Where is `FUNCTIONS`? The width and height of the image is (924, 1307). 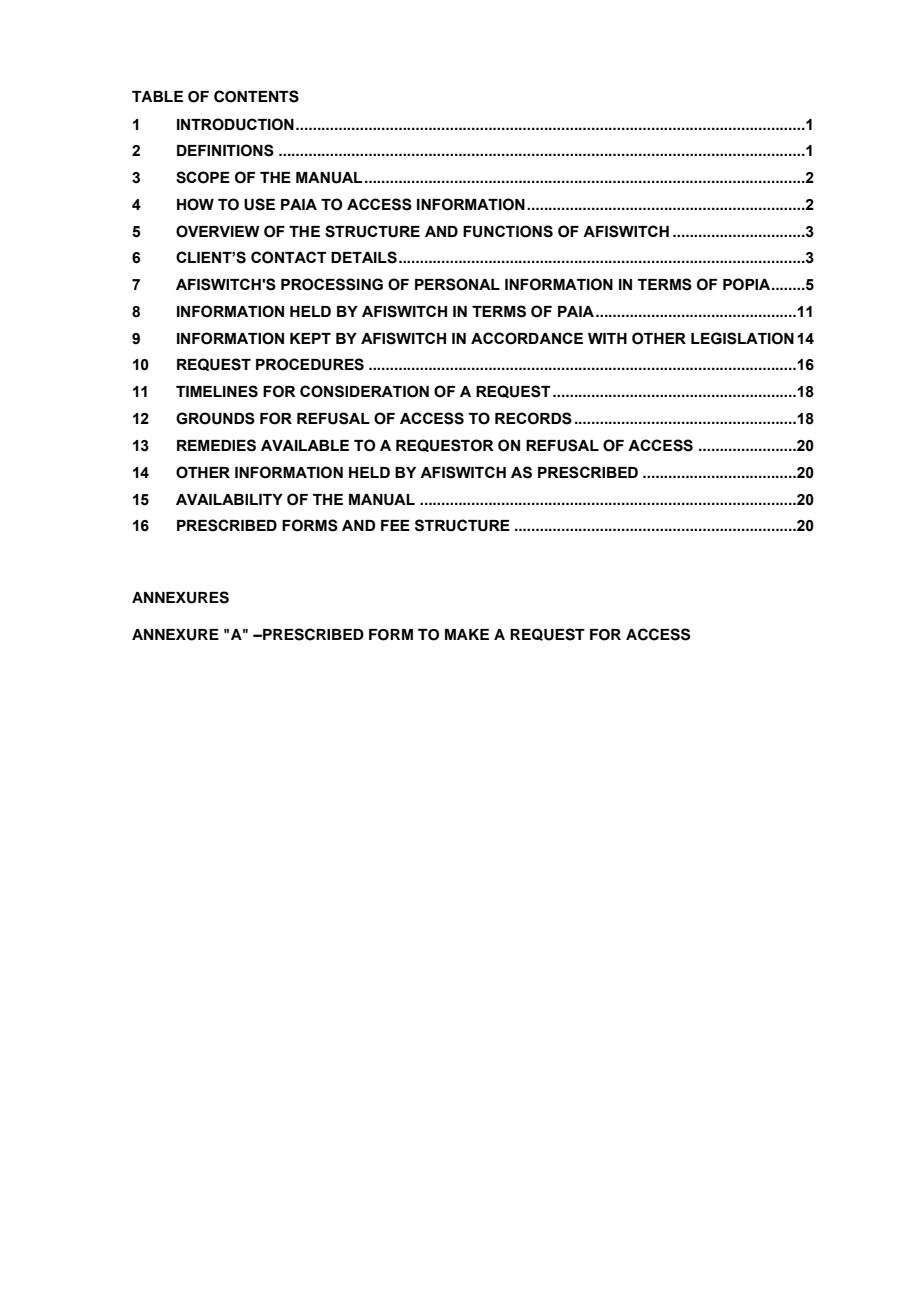
FUNCTIONS is located at coordinates (508, 231).
